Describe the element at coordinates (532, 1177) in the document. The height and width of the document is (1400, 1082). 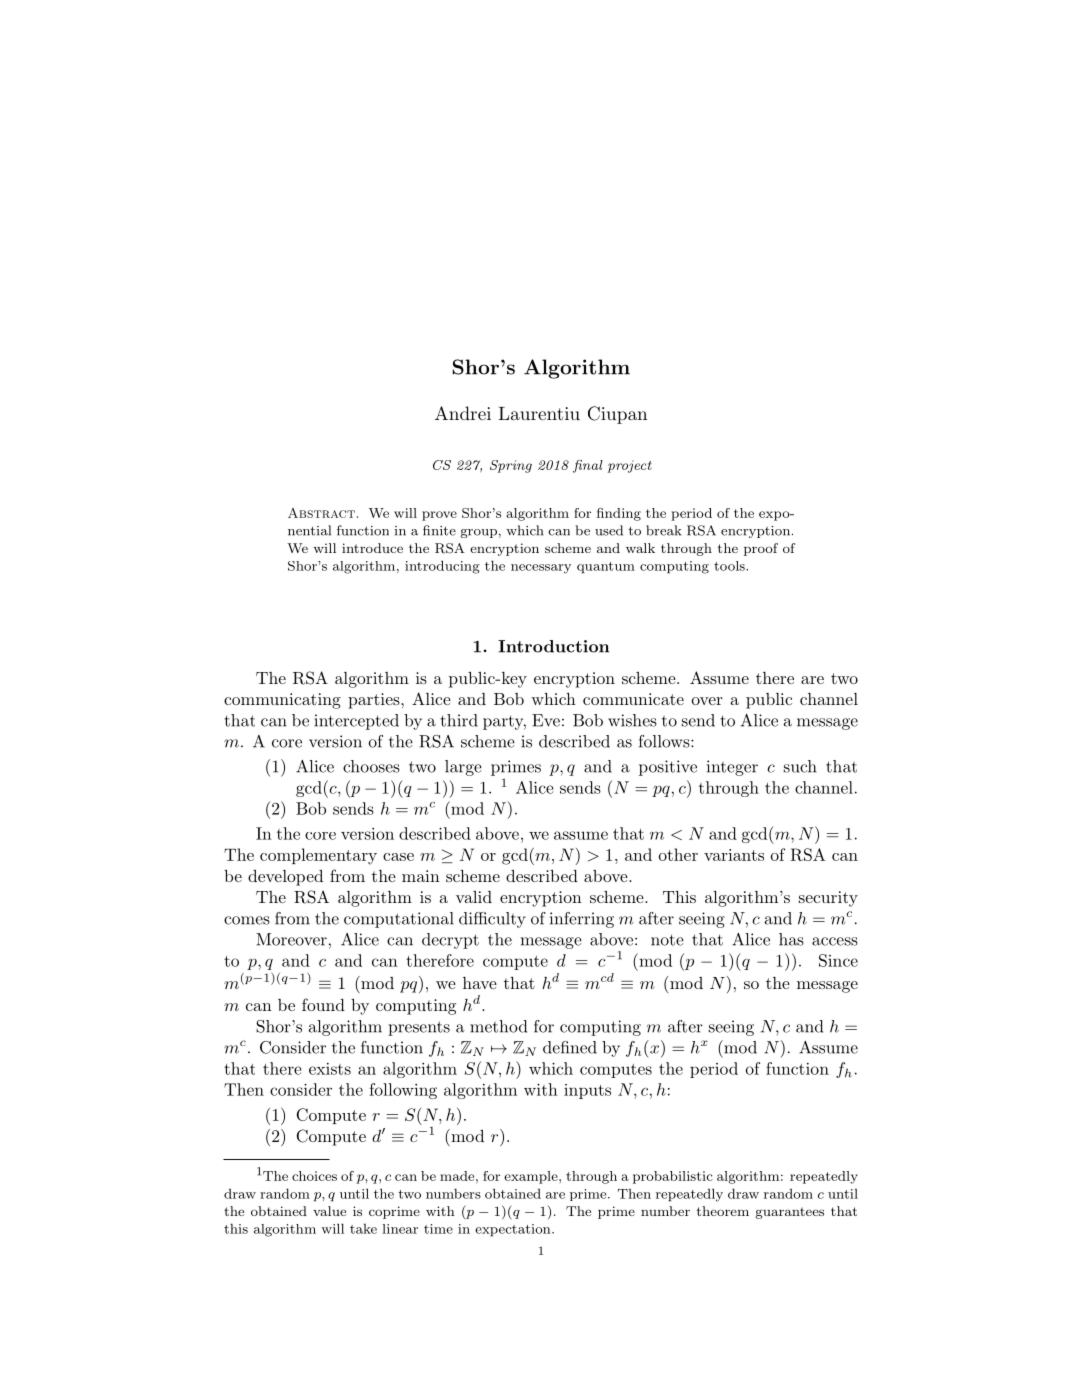
I see `example` at that location.
